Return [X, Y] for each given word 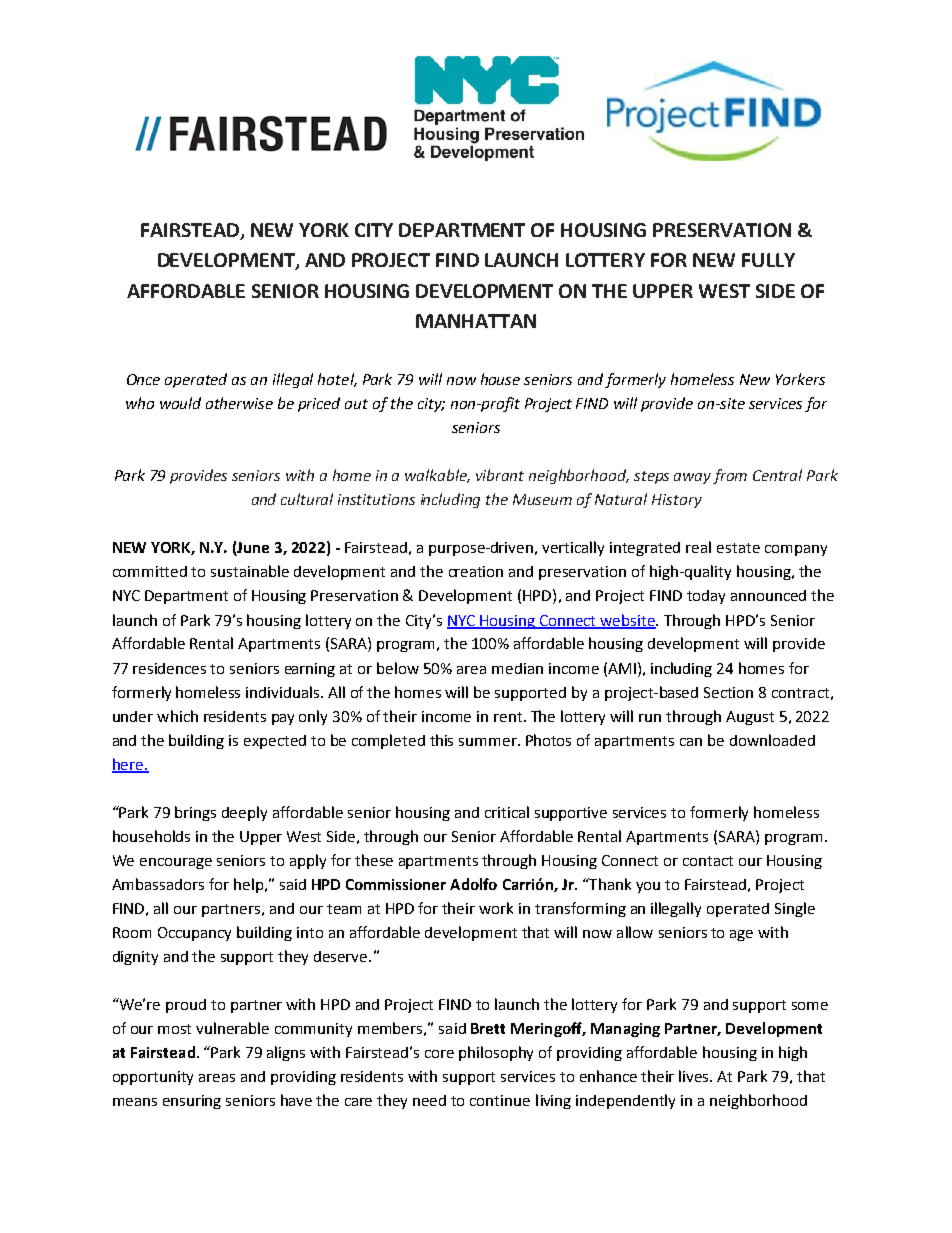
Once [143, 379]
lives [695, 1076]
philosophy [496, 1053]
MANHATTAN [476, 321]
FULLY [768, 260]
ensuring [192, 1102]
